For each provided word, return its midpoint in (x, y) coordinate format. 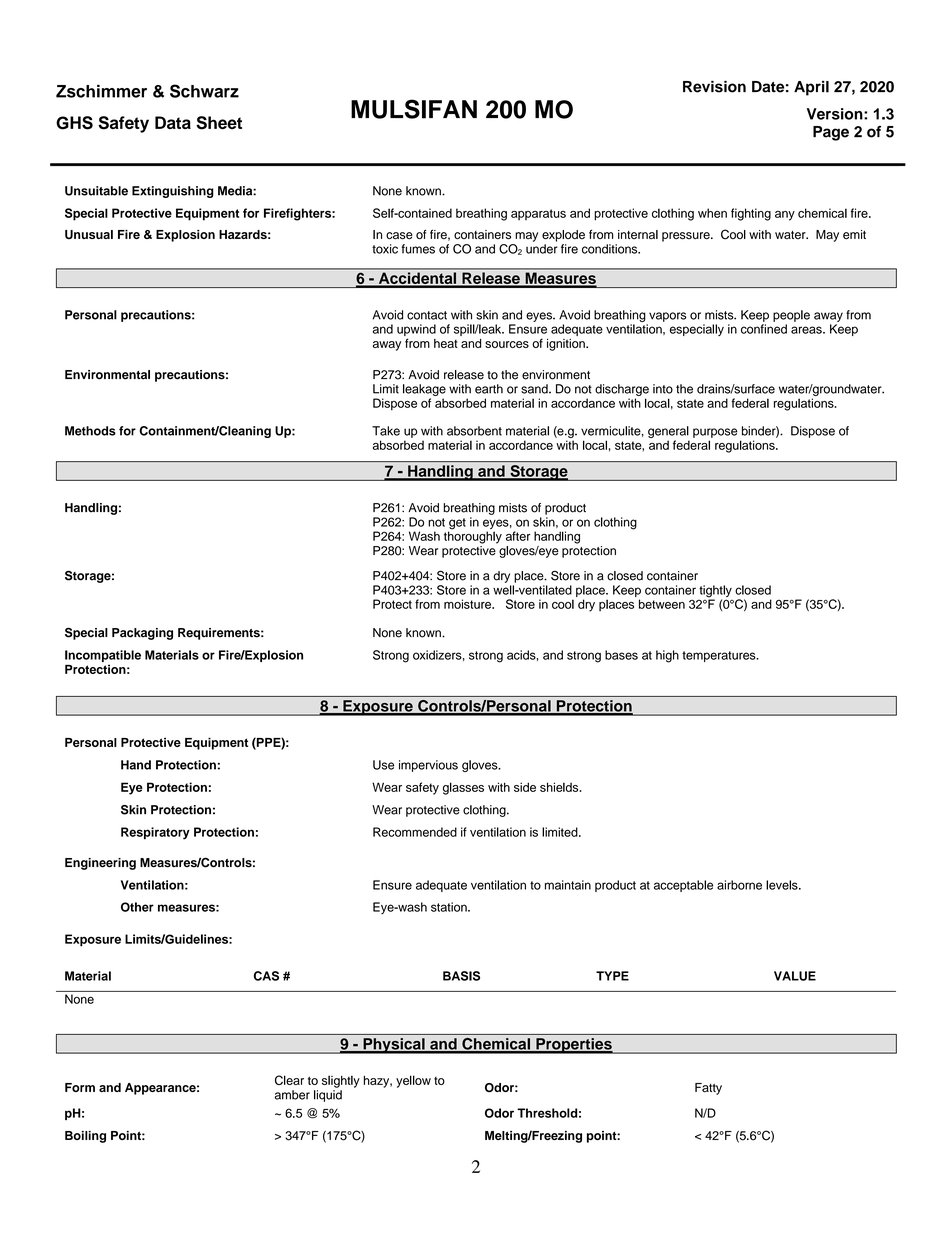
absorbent (474, 431)
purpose (715, 433)
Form (80, 1087)
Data (173, 122)
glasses (463, 788)
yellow (413, 1081)
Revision (714, 87)
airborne (739, 885)
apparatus (538, 214)
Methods (90, 431)
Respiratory (155, 833)
